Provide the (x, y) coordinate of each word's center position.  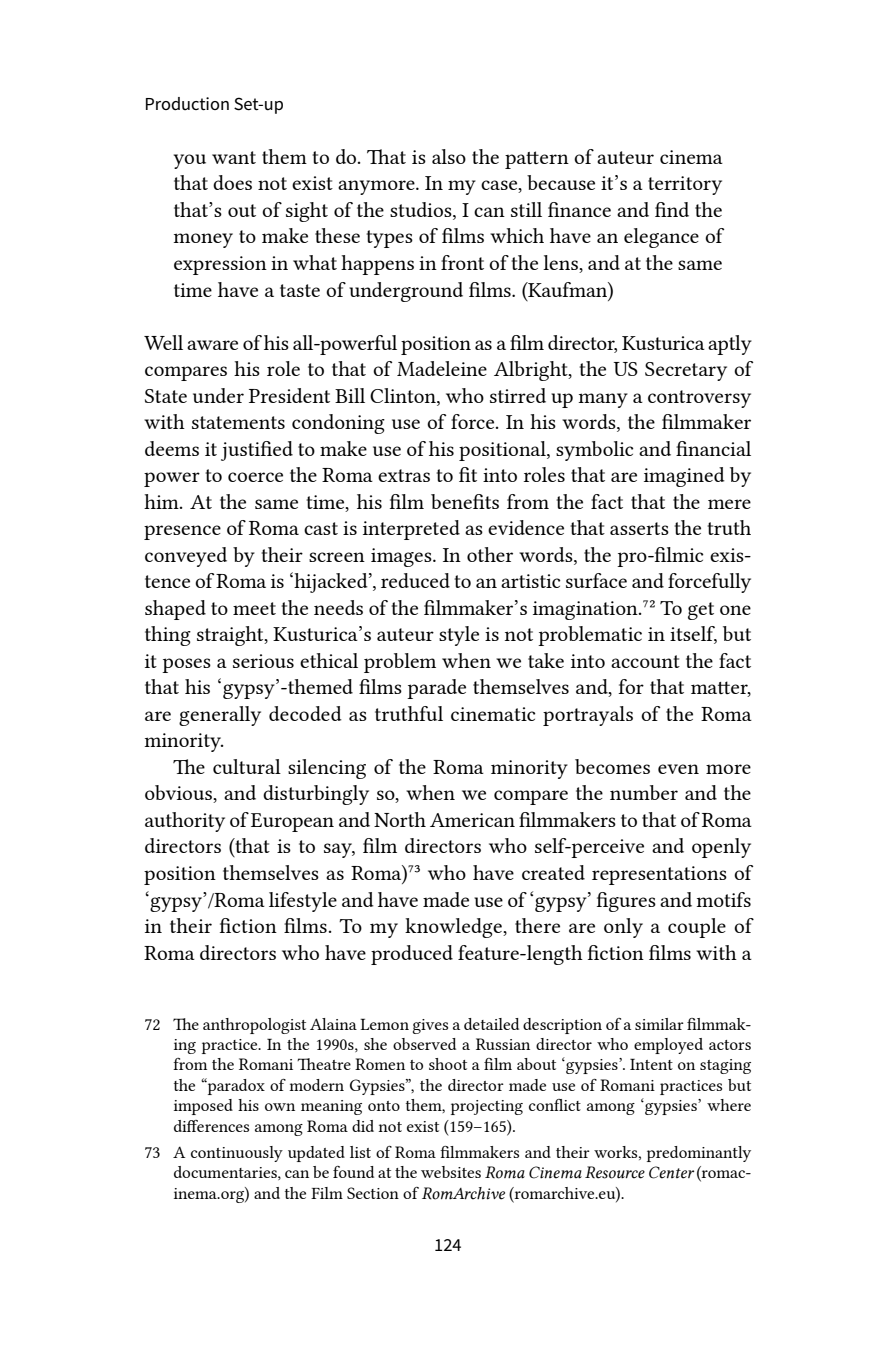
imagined (684, 477)
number (644, 792)
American (472, 820)
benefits (465, 501)
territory (685, 185)
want (234, 157)
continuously (237, 1154)
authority (185, 822)
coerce (255, 477)
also (449, 156)
